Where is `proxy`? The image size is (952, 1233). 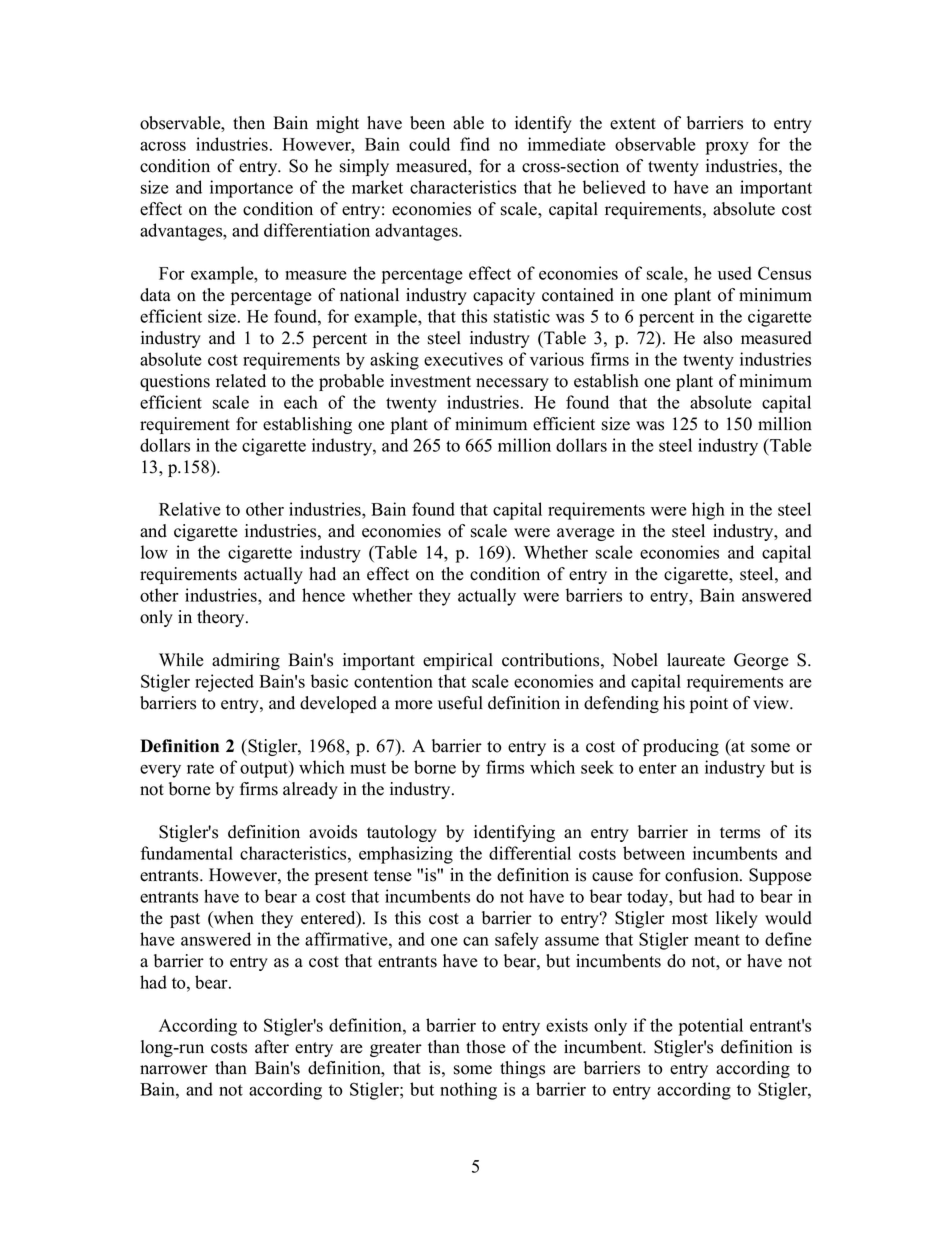
proxy is located at coordinates (727, 148).
